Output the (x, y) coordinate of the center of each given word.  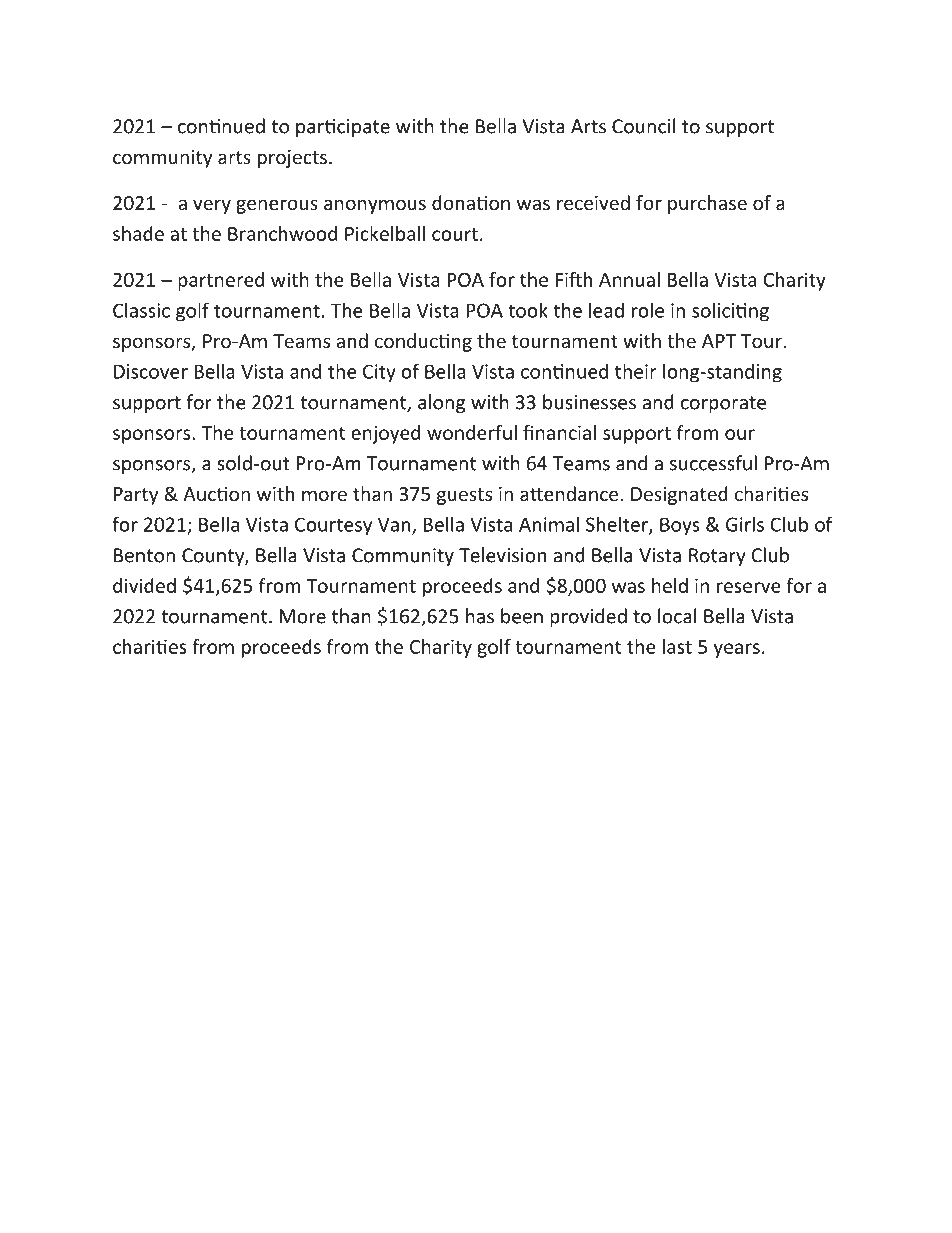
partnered (221, 281)
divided (144, 585)
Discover (151, 371)
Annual (629, 279)
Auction (216, 494)
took (528, 310)
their (636, 371)
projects (292, 159)
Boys (680, 526)
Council (643, 126)
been (522, 616)
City (379, 373)
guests (464, 496)
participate (343, 128)
